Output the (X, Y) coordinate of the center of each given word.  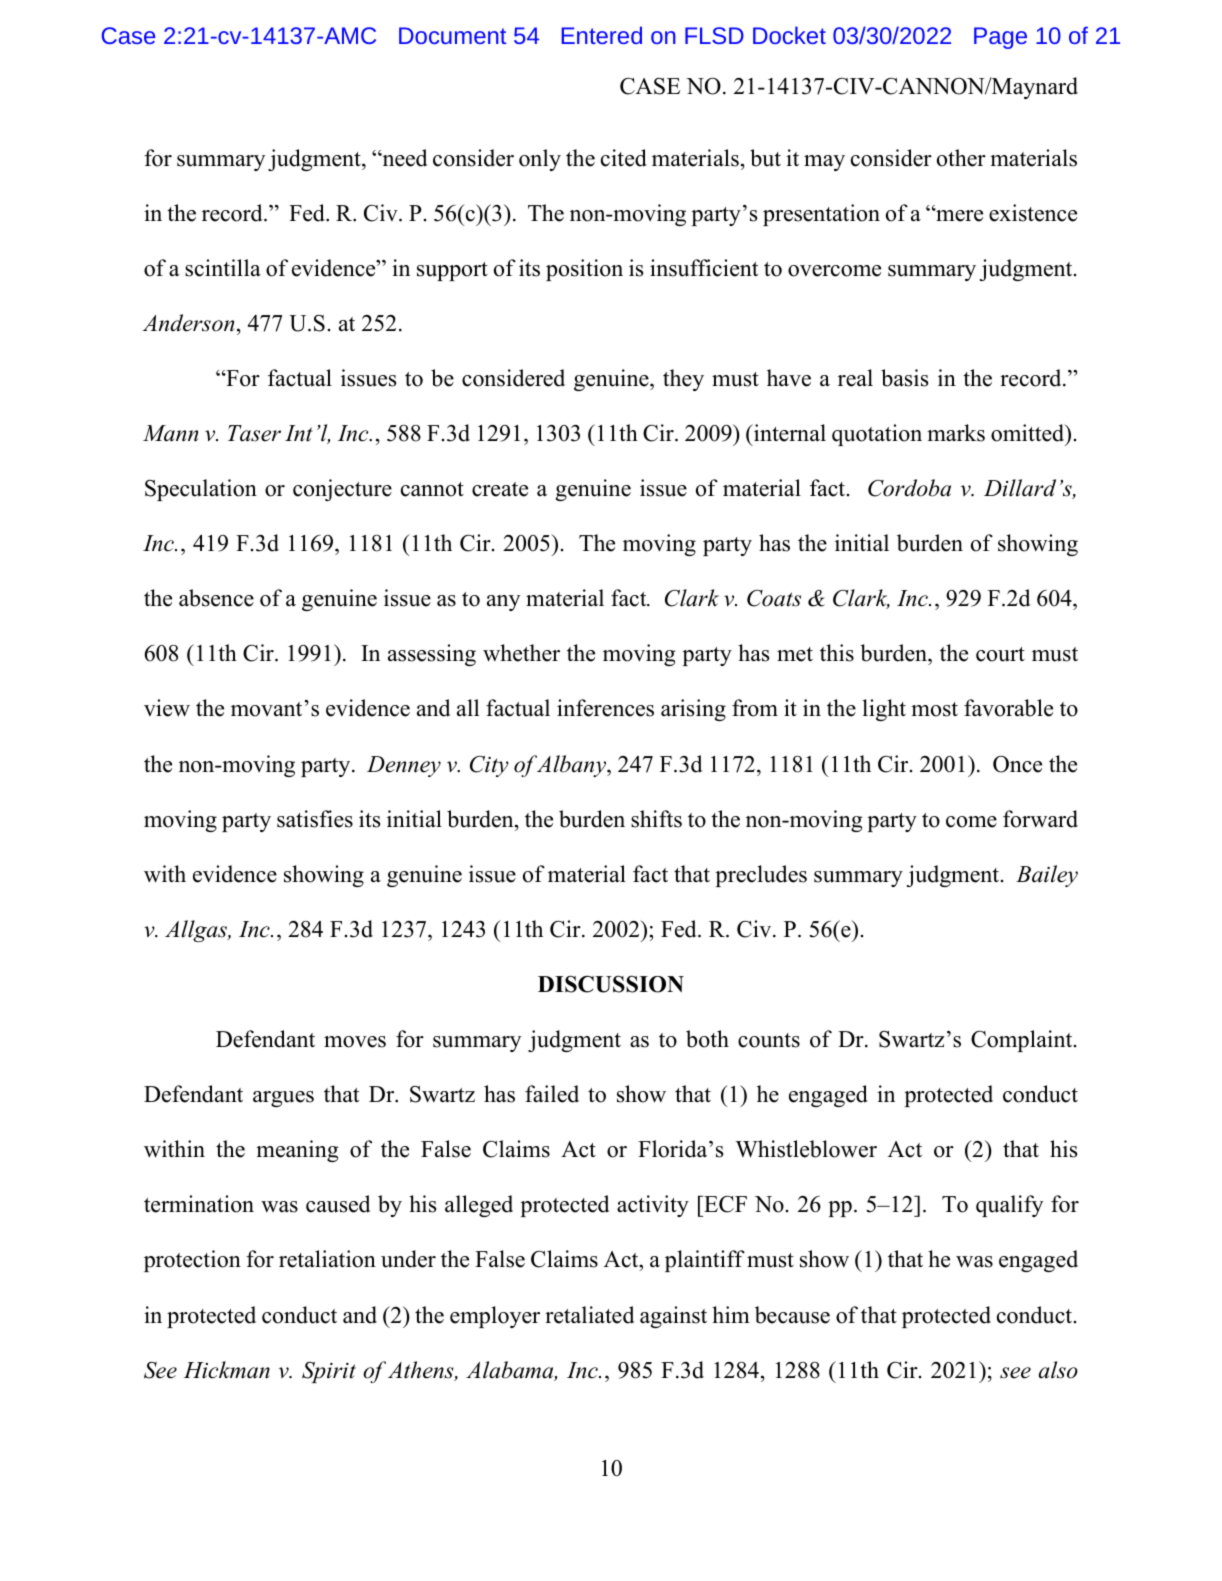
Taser (254, 433)
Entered (602, 35)
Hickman (227, 1370)
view (167, 708)
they (683, 380)
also (1058, 1370)
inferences (605, 708)
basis (904, 378)
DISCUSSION (611, 984)
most (934, 709)
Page (1000, 38)
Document (452, 35)
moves (355, 1042)
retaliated (589, 1315)
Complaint (1023, 1041)
